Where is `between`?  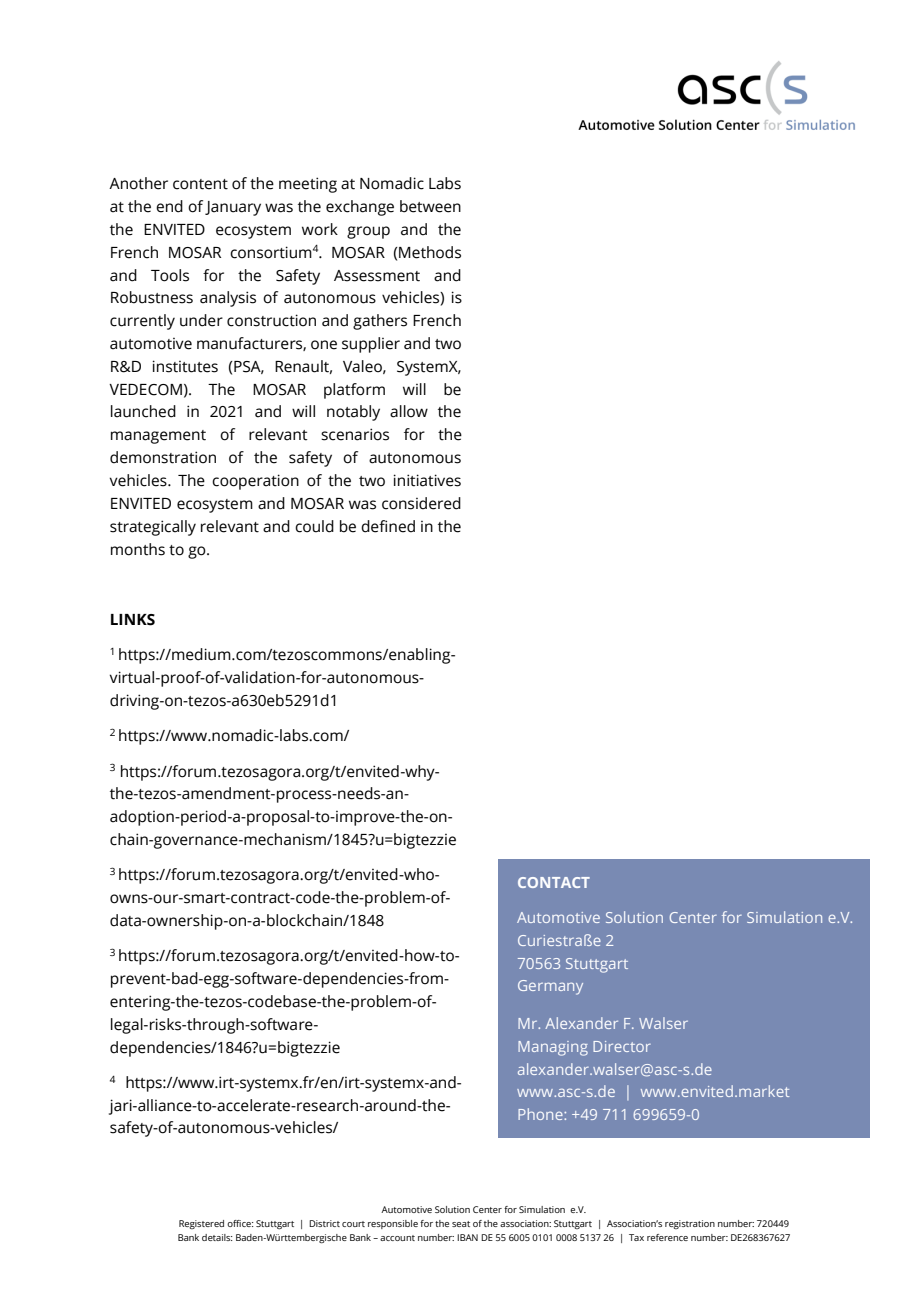
between is located at coordinates (430, 206).
